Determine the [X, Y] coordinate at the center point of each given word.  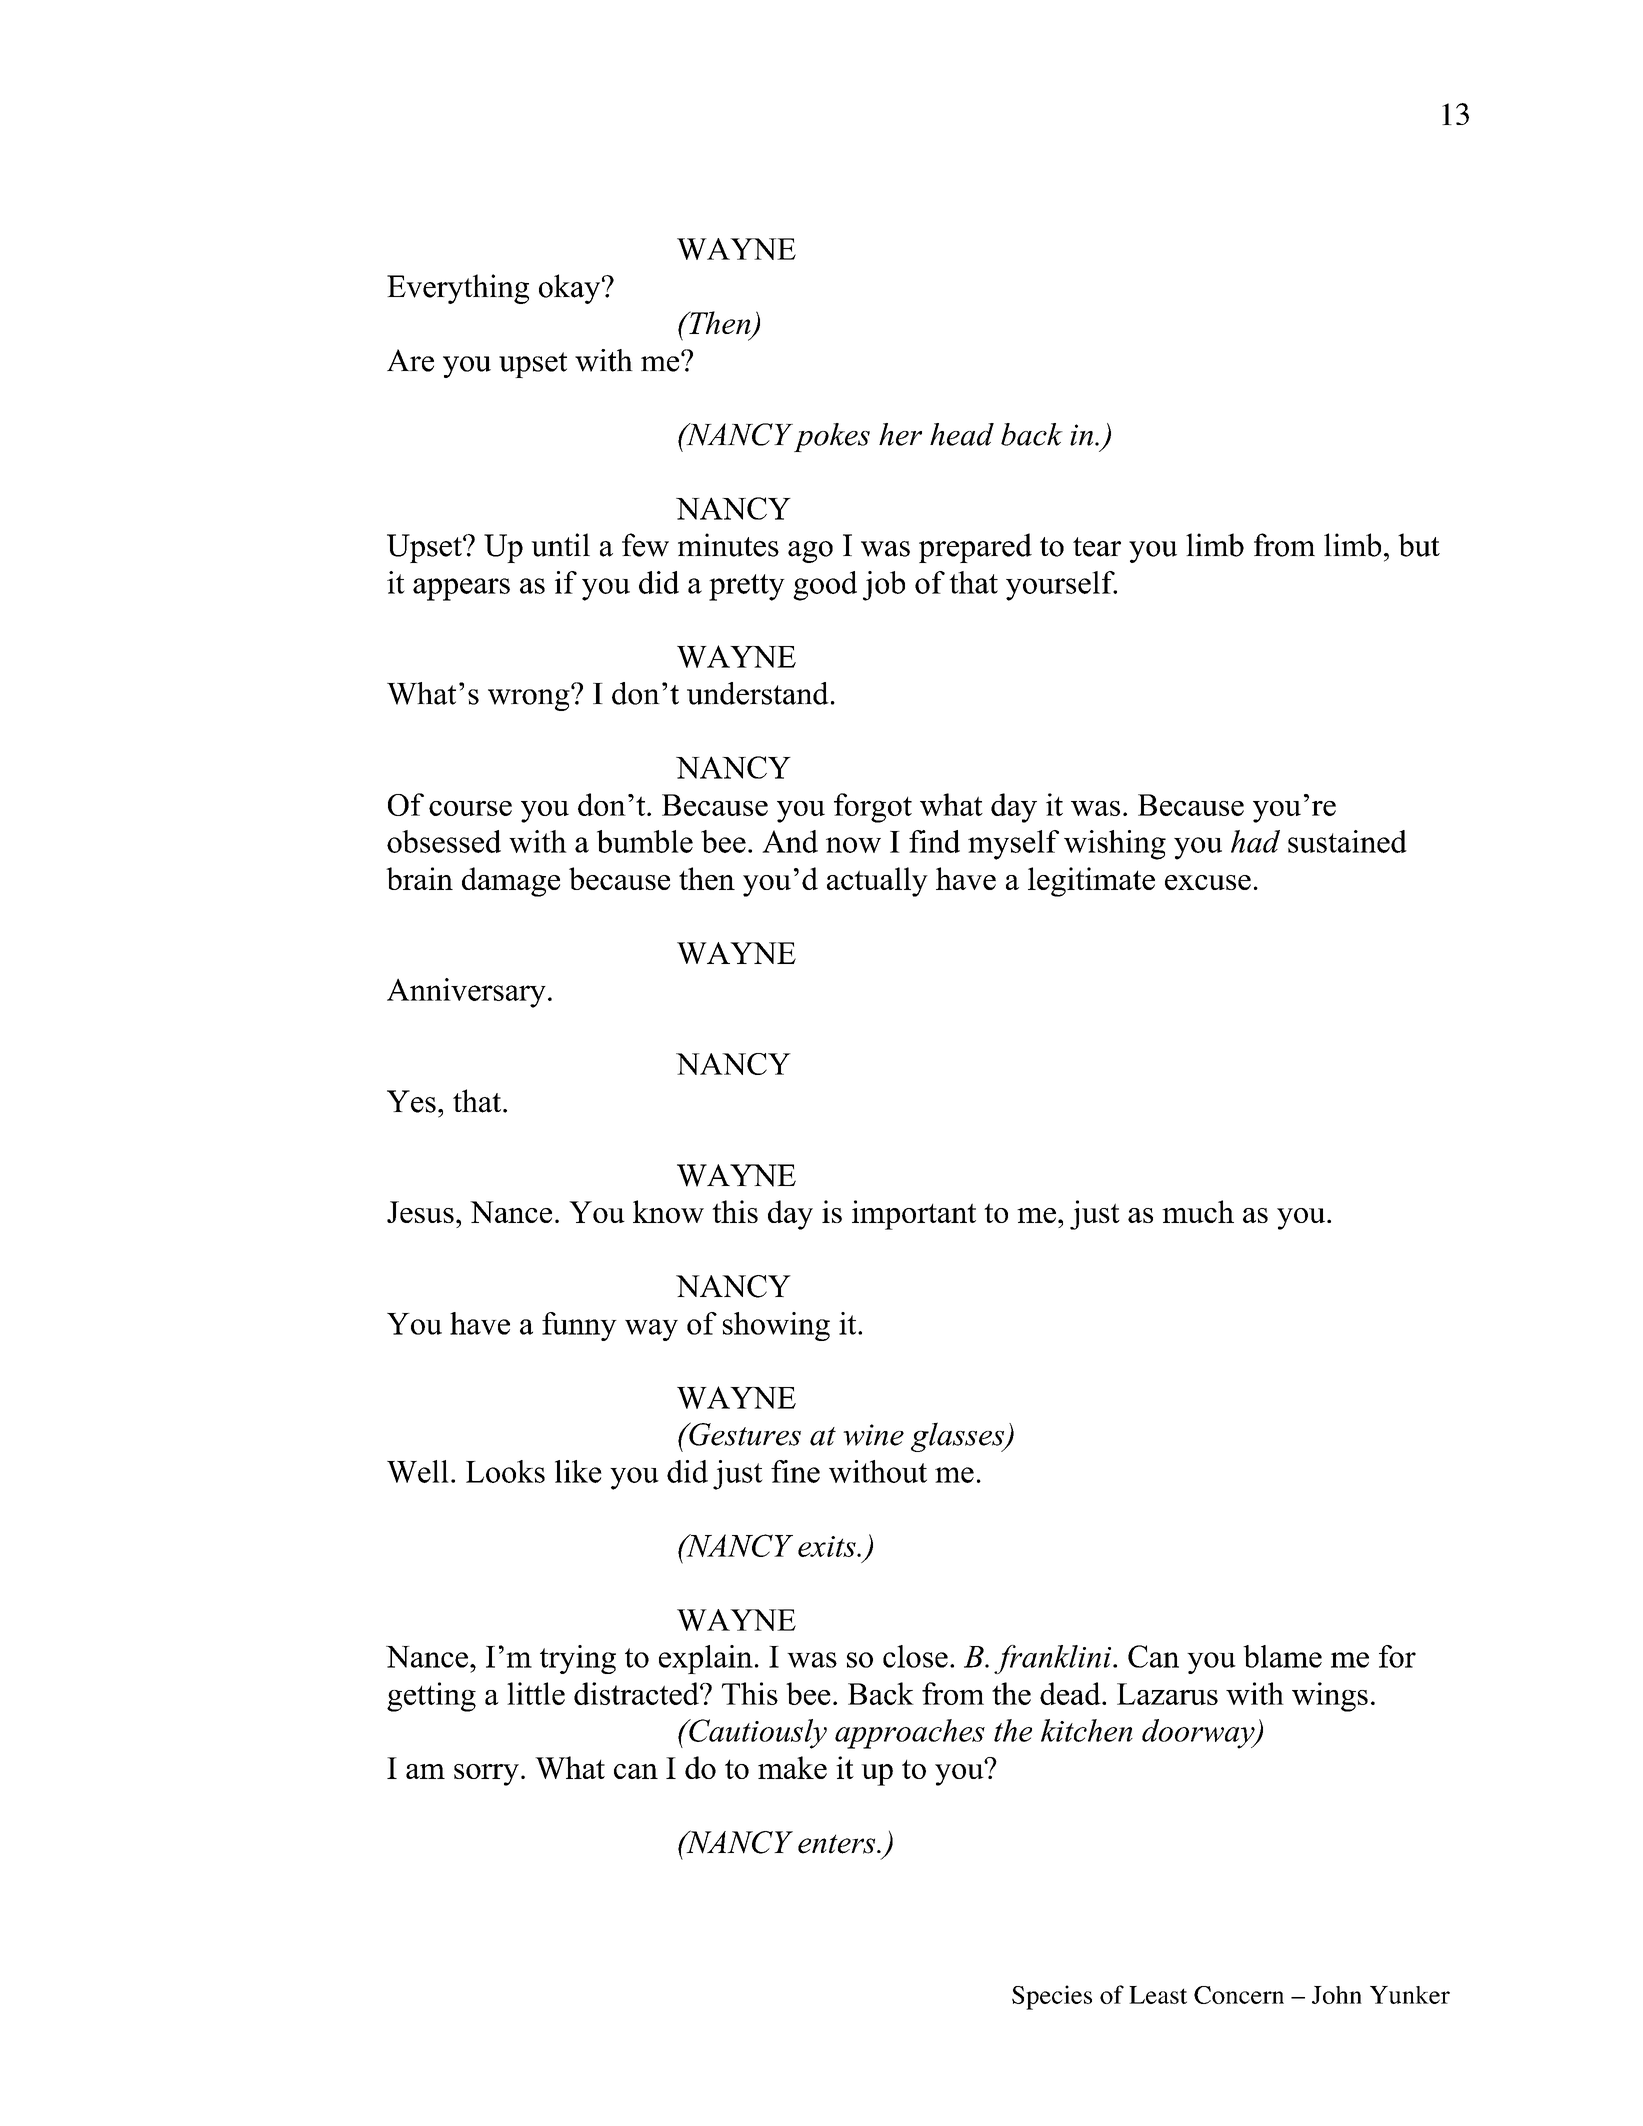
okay [571, 289]
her [900, 434]
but [1419, 545]
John [1337, 1995]
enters [838, 1844]
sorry [486, 1775]
